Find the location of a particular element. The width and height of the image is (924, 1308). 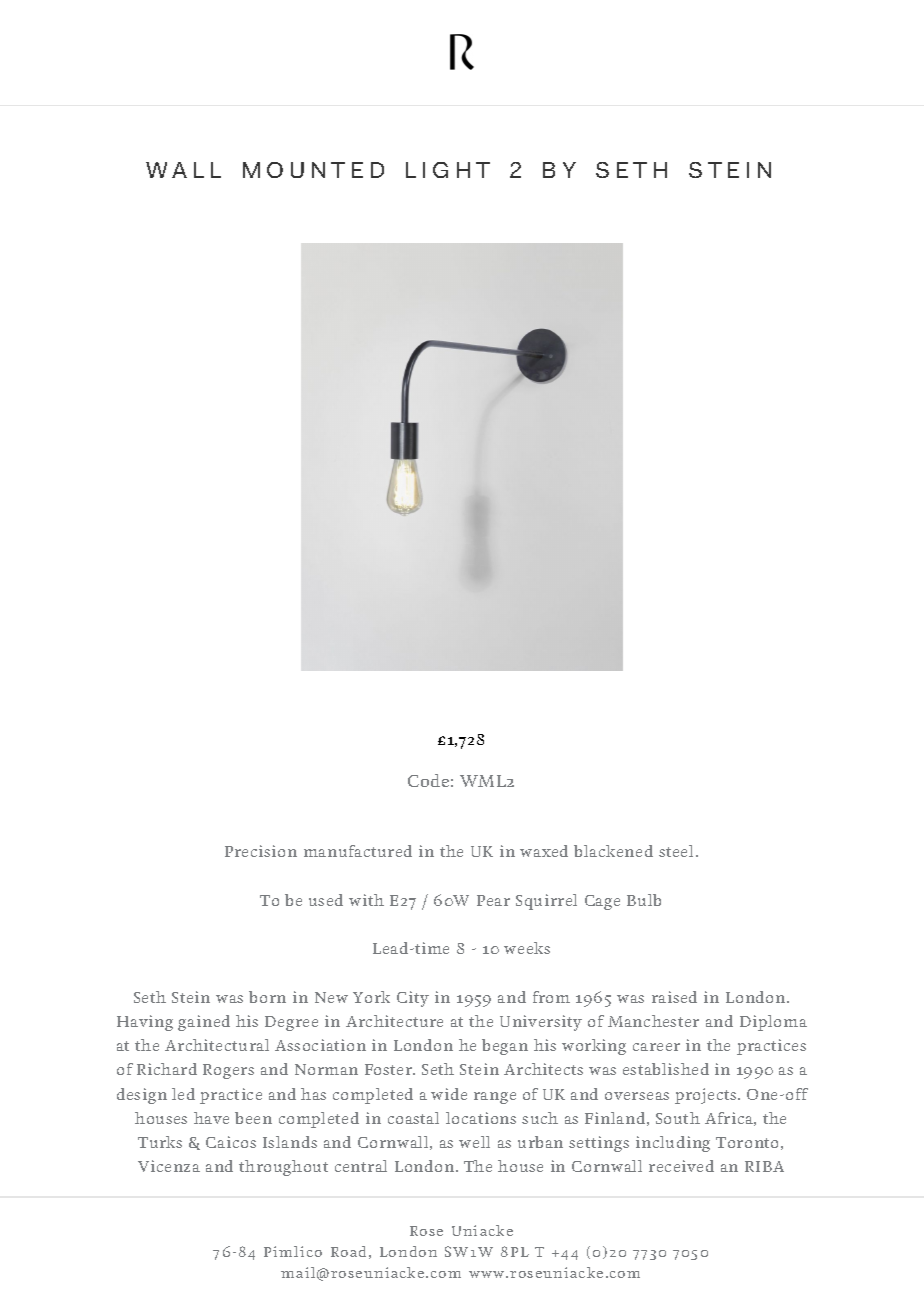

used is located at coordinates (326, 900).
